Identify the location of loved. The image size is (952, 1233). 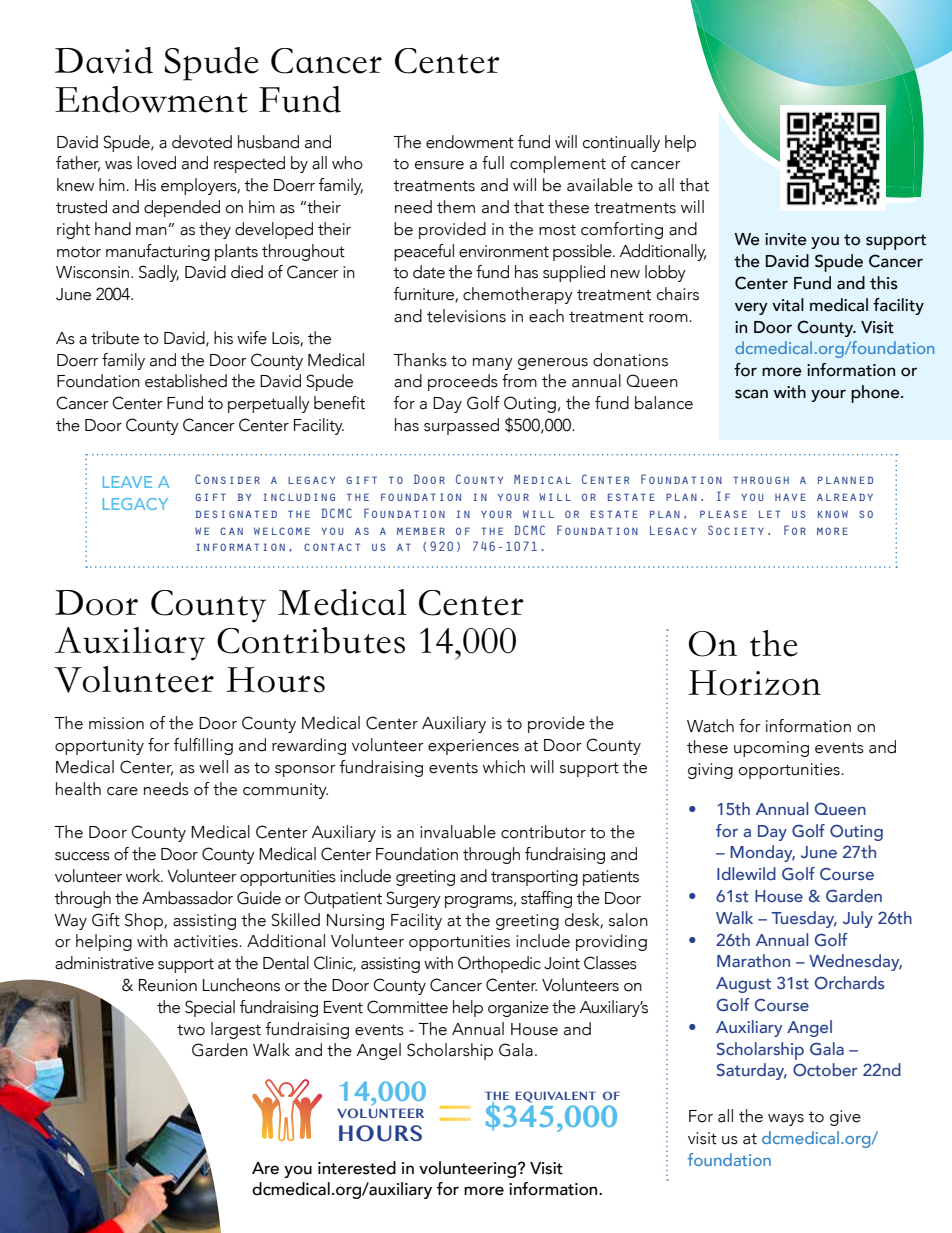
(156, 163).
